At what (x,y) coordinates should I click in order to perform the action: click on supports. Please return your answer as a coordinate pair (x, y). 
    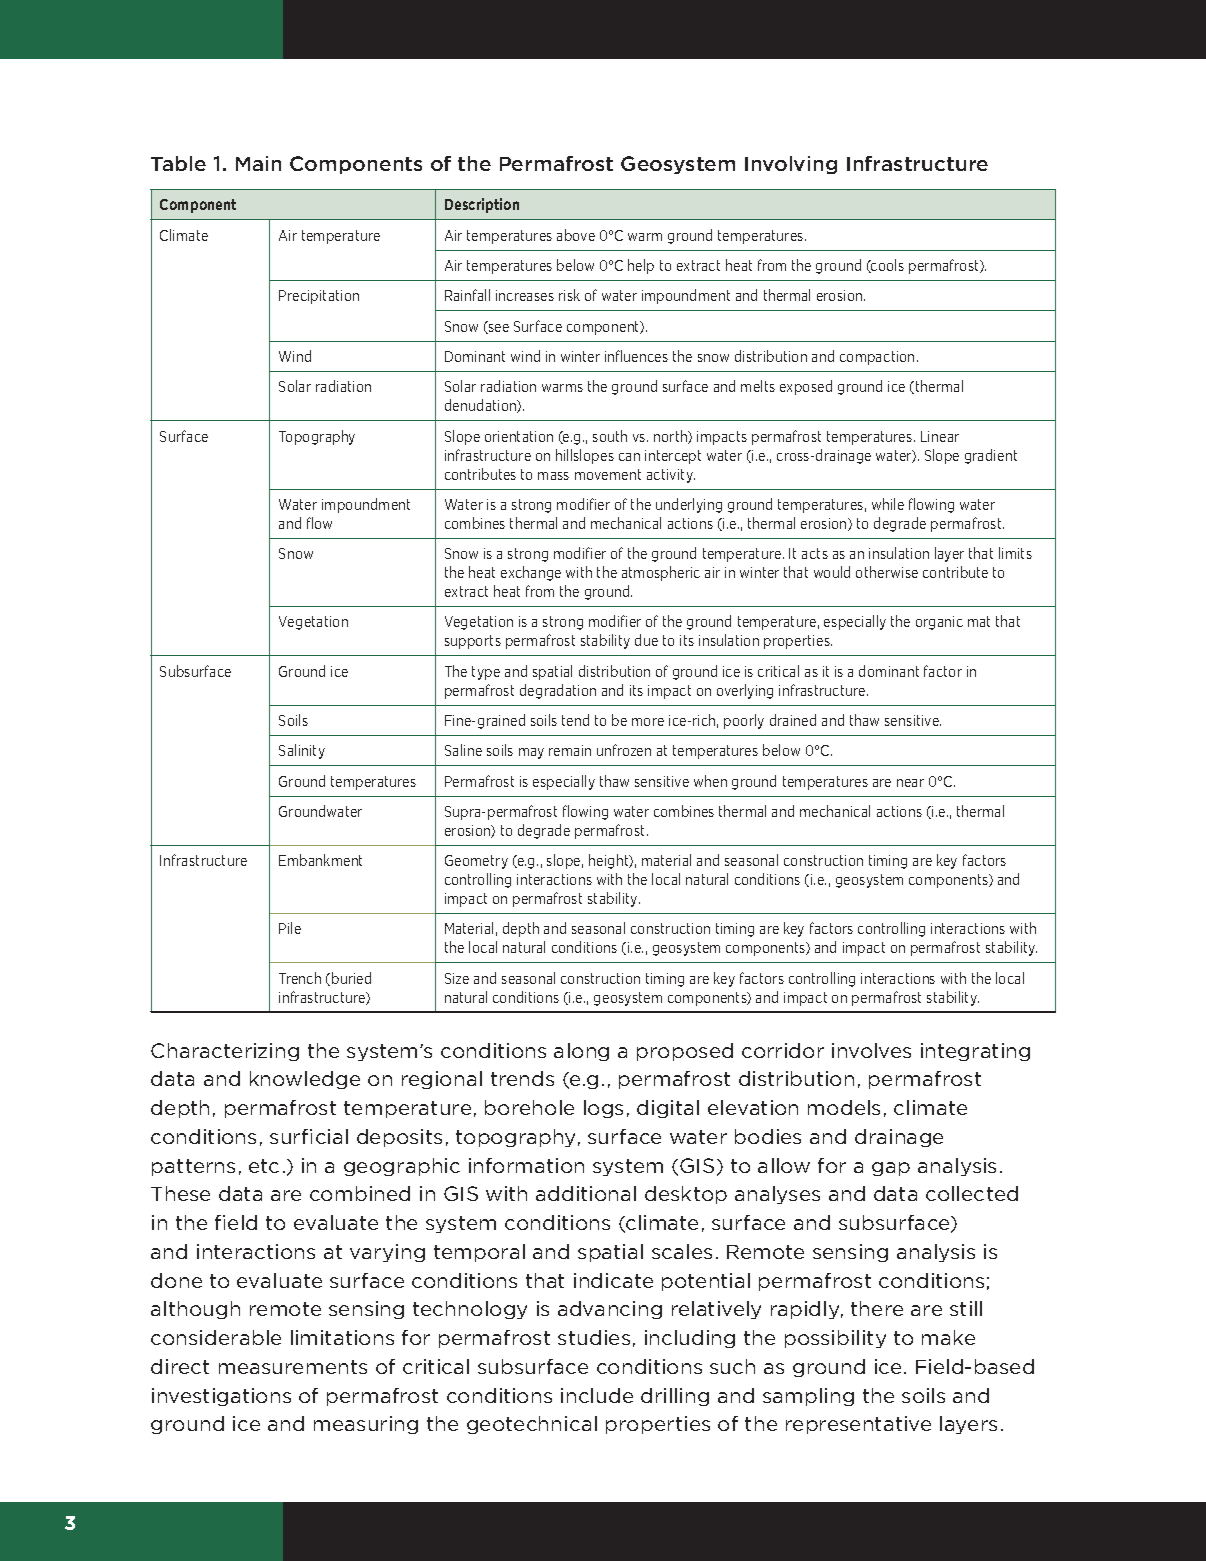
    Looking at the image, I should click on (473, 642).
